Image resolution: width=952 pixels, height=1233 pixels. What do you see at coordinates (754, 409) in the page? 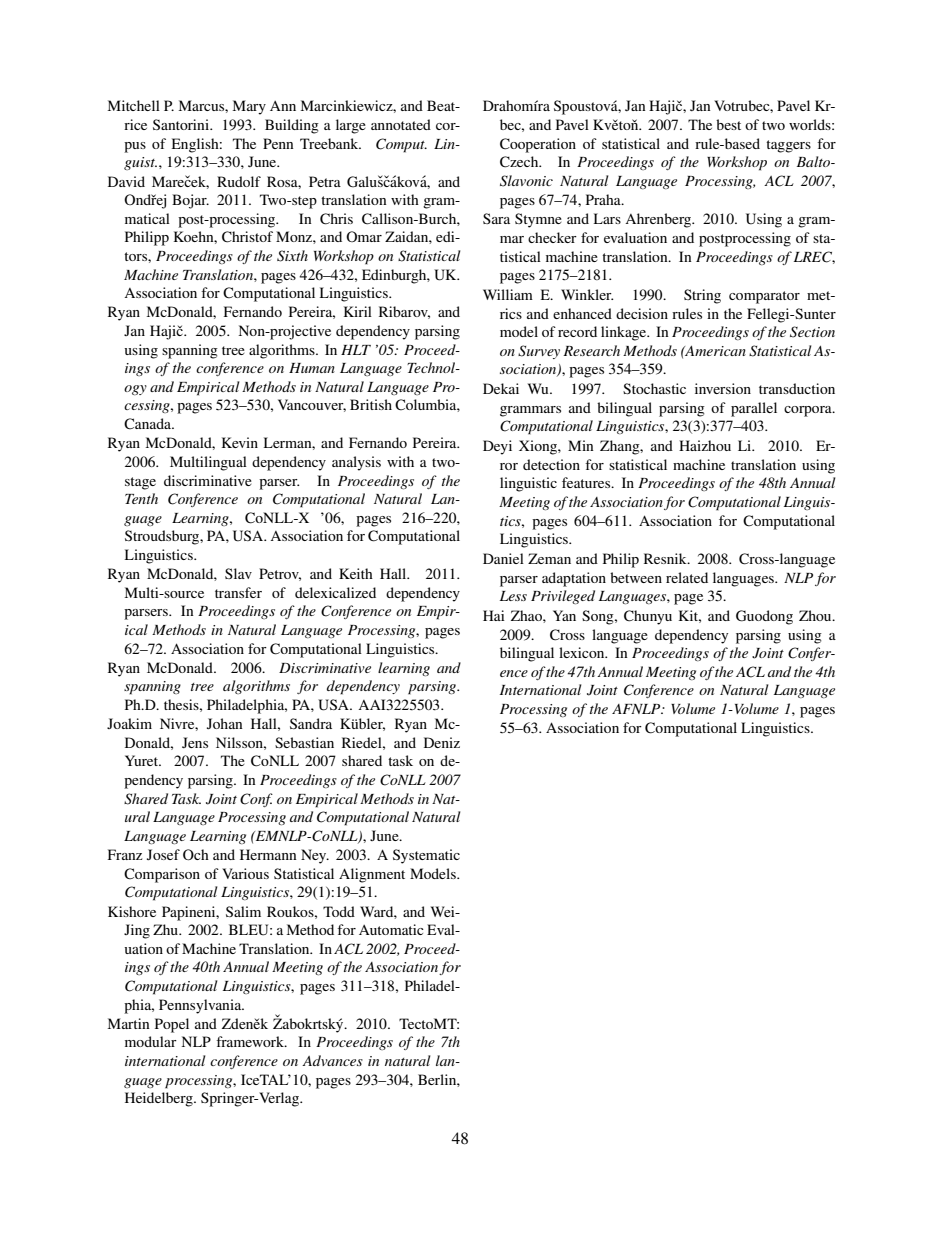
I see `parallel` at bounding box center [754, 409].
